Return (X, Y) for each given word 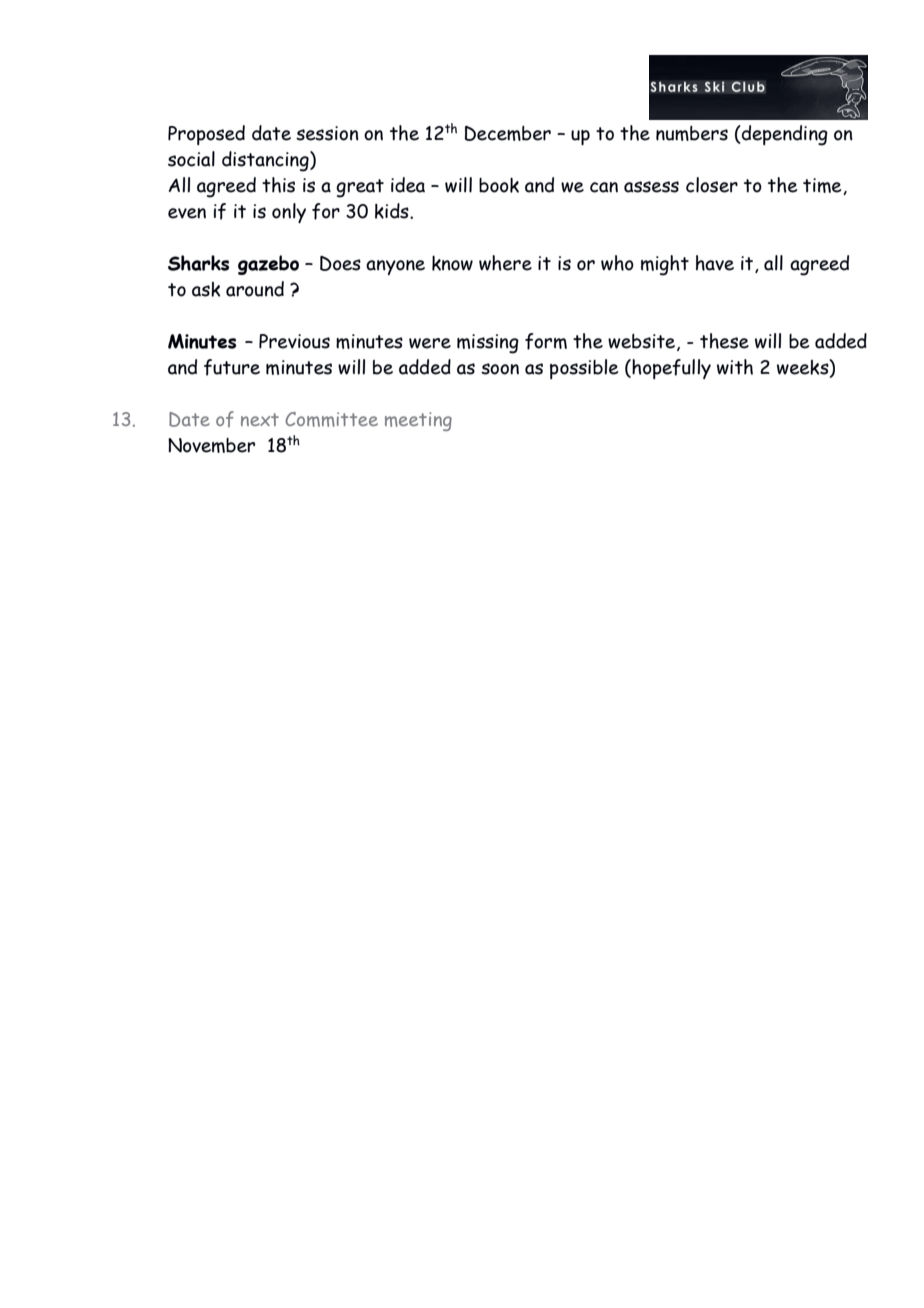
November (211, 445)
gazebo (268, 265)
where (505, 263)
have (715, 263)
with (735, 367)
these (724, 341)
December (508, 133)
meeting (418, 421)
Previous (294, 341)
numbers (692, 133)
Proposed (206, 135)
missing (488, 344)
